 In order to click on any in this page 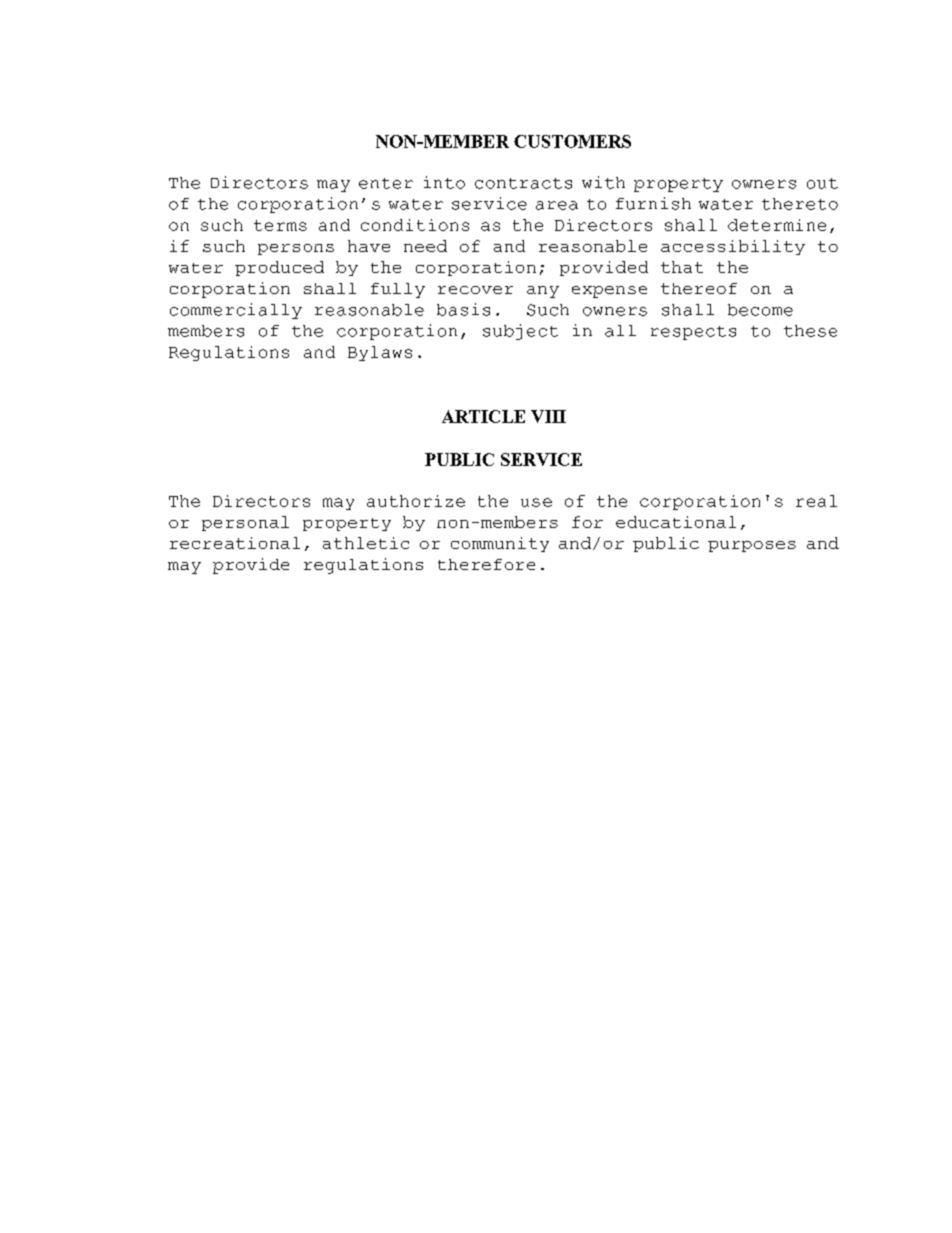, I will do `click(543, 292)`.
